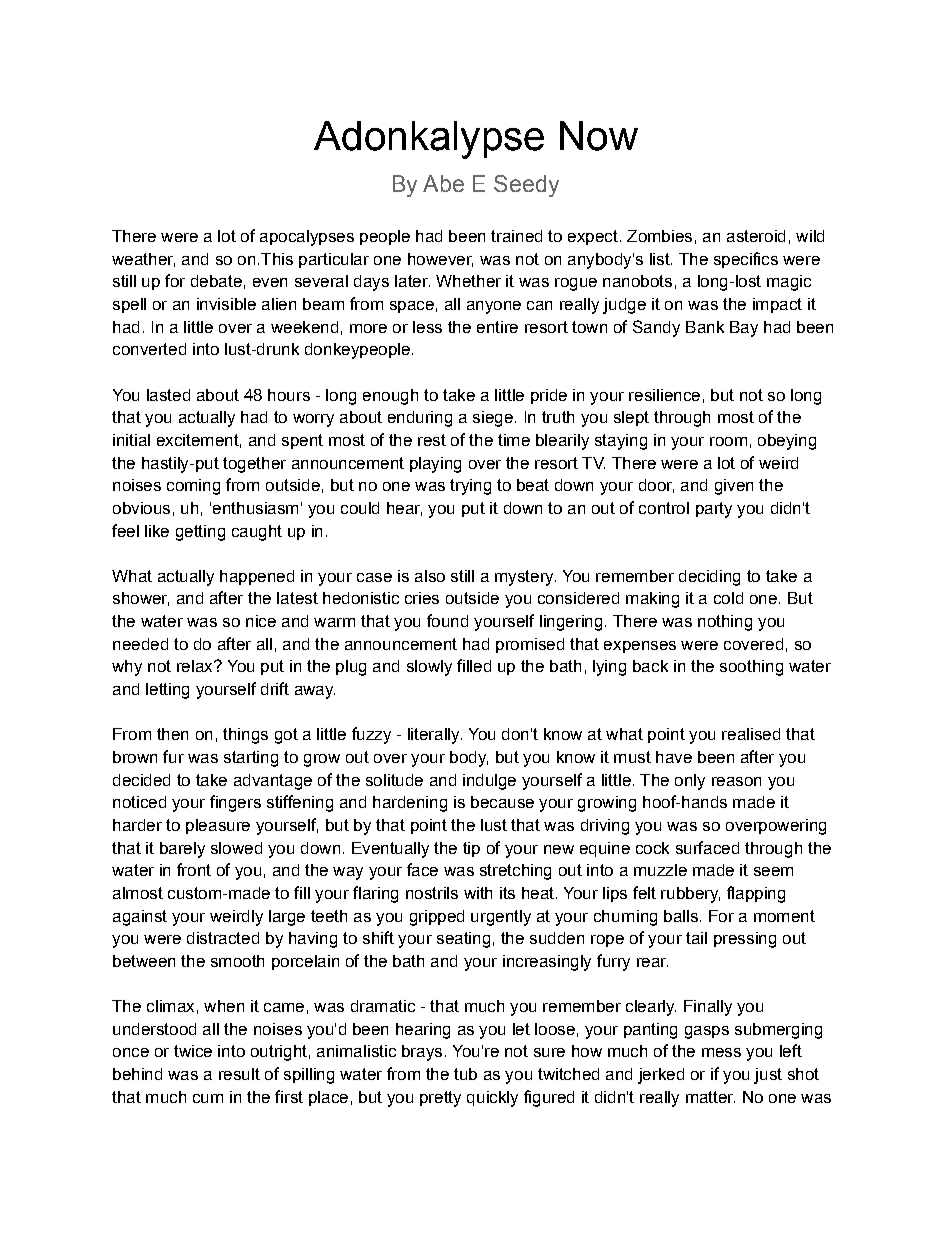  I want to click on fingers, so click(235, 803).
